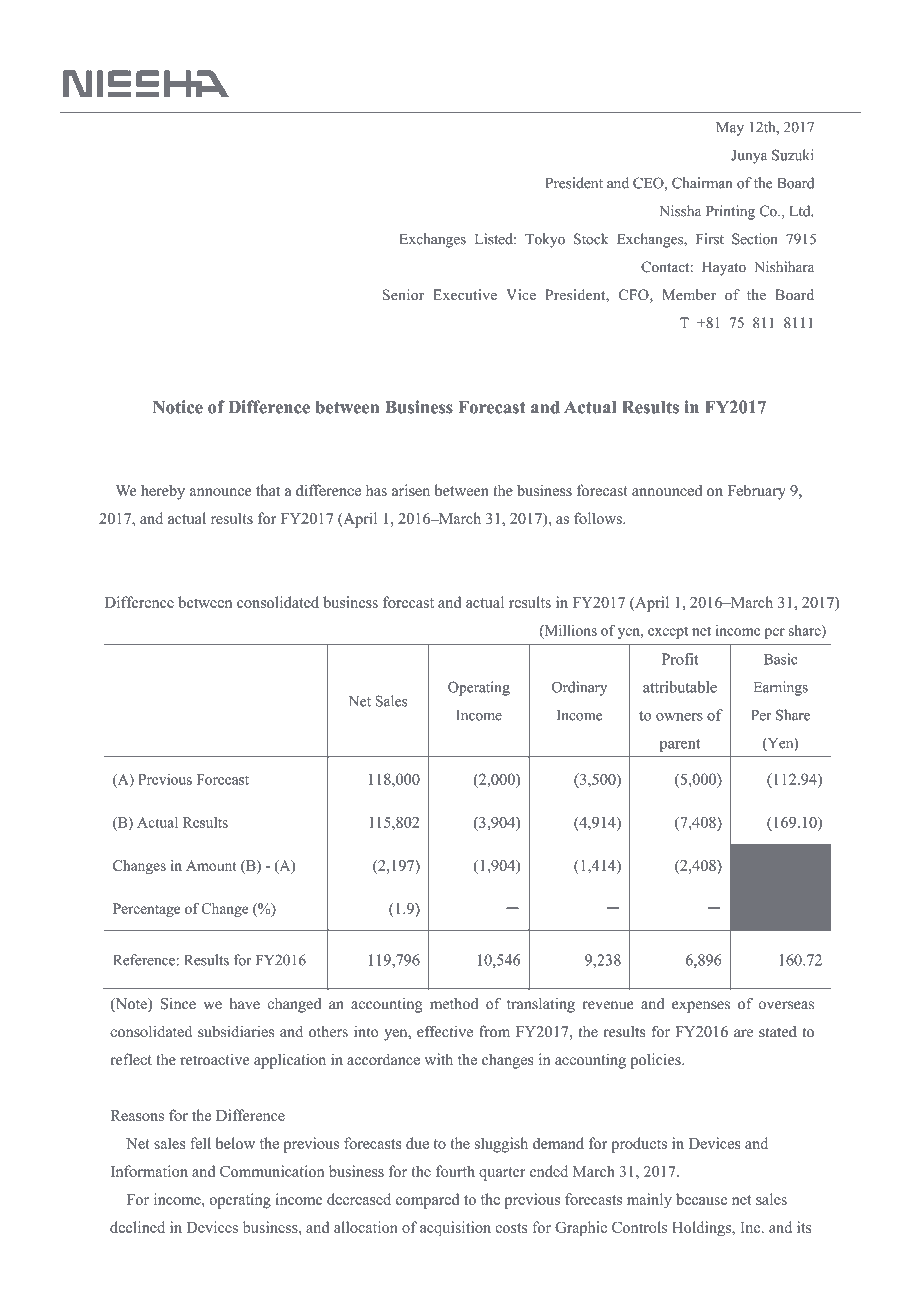 This screenshot has height=1308, width=924. What do you see at coordinates (455, 1171) in the screenshot?
I see `fourth` at bounding box center [455, 1171].
